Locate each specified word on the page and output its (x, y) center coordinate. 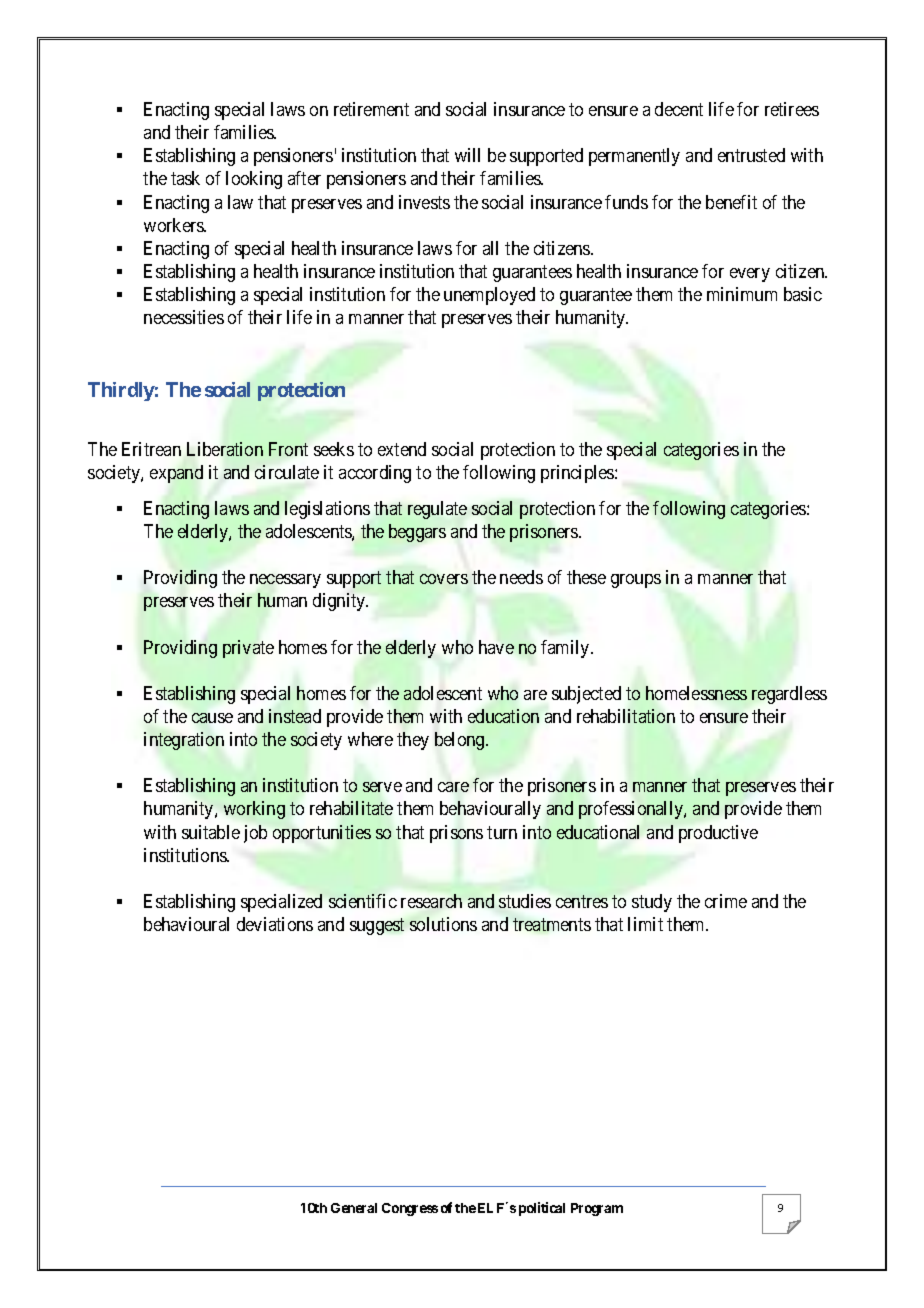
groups (636, 581)
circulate (287, 472)
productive (718, 834)
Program (597, 1209)
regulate (437, 510)
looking (254, 180)
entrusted (751, 155)
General (354, 1208)
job (255, 834)
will (467, 155)
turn (502, 832)
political (542, 1209)
